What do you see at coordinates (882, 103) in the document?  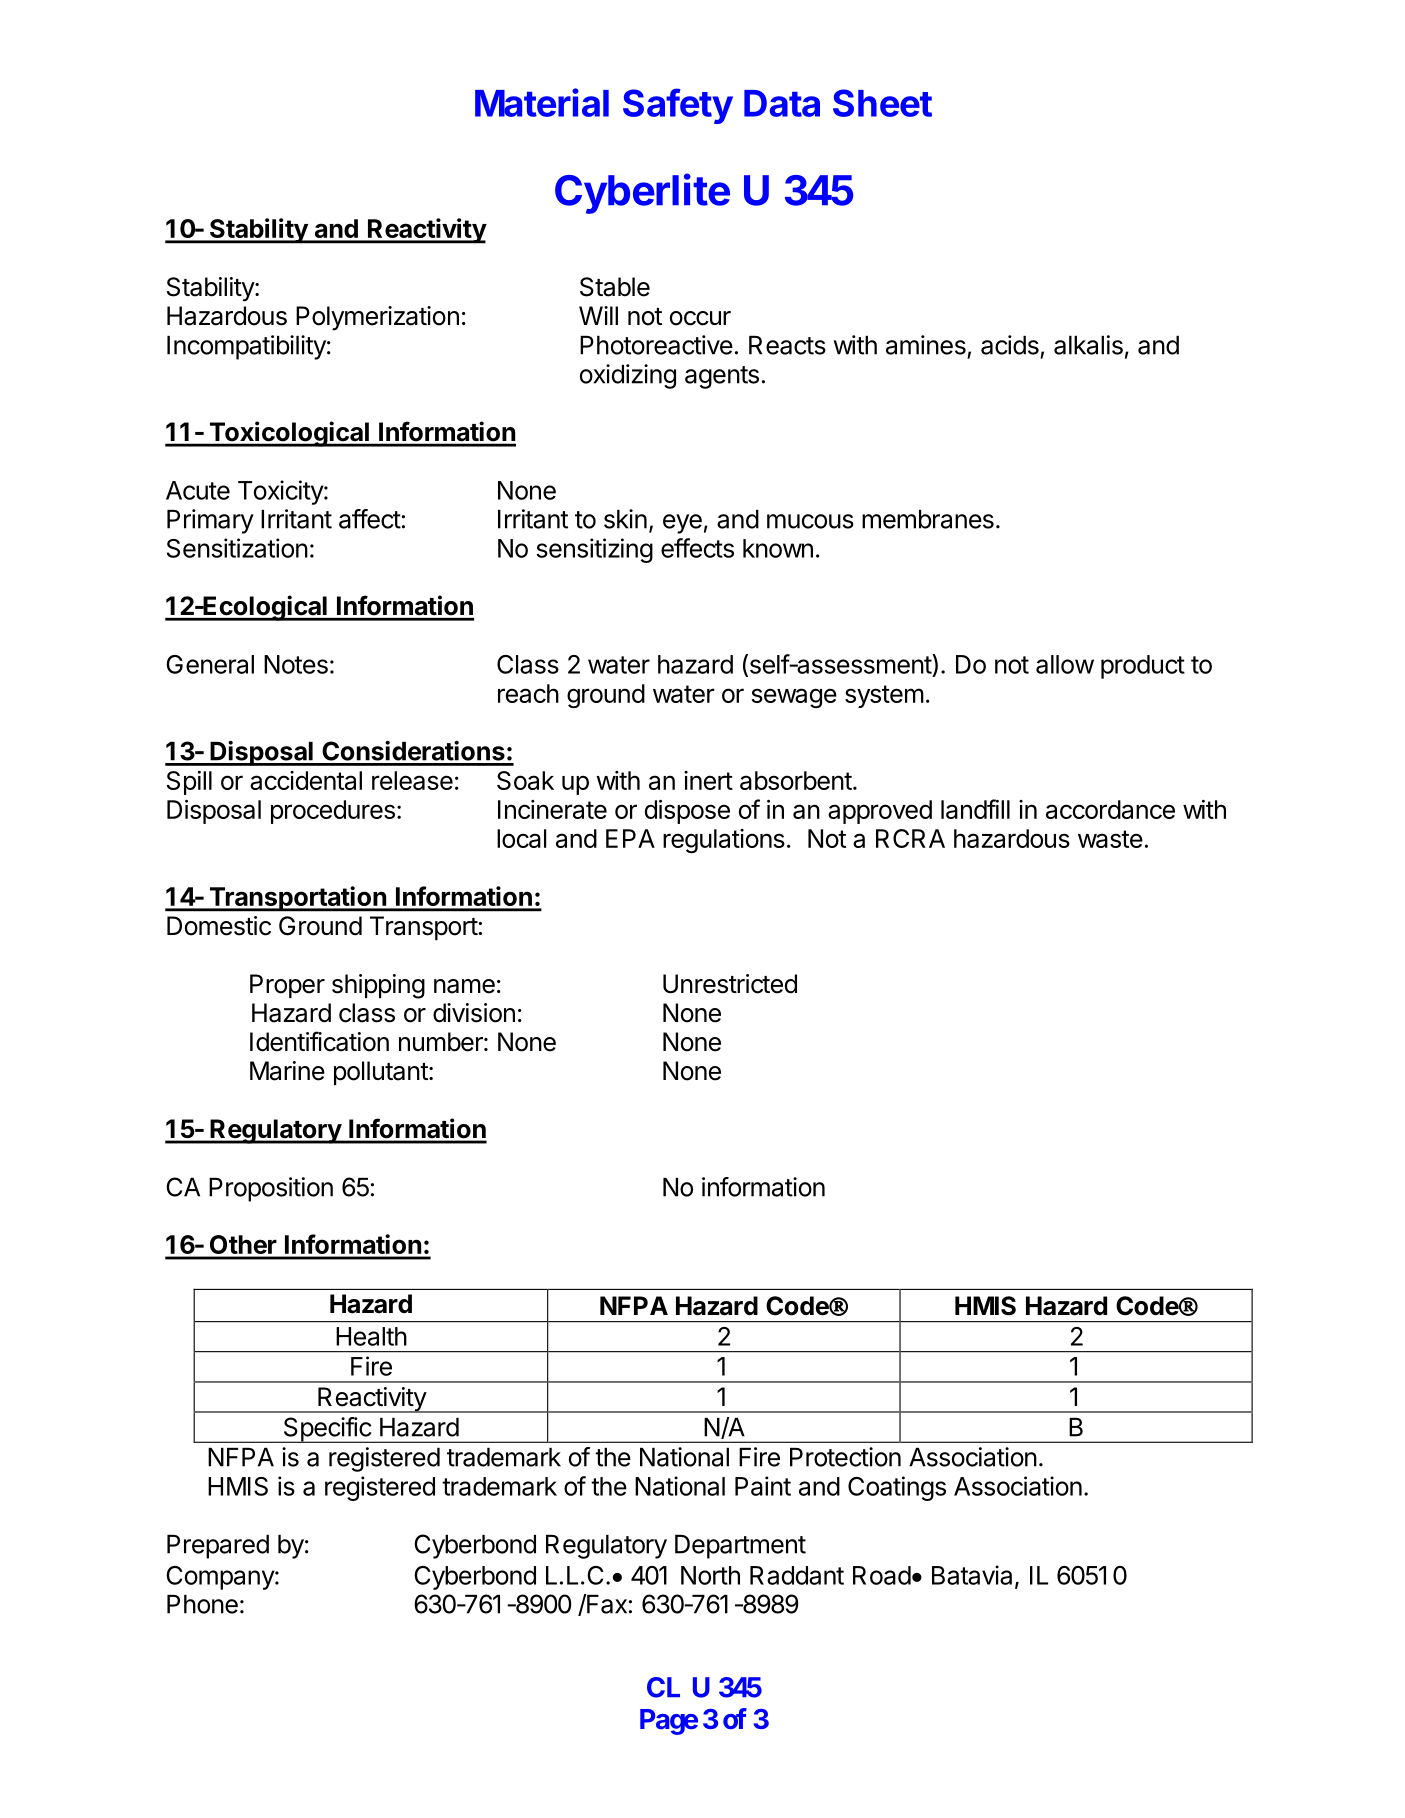 I see `Sheet` at bounding box center [882, 103].
